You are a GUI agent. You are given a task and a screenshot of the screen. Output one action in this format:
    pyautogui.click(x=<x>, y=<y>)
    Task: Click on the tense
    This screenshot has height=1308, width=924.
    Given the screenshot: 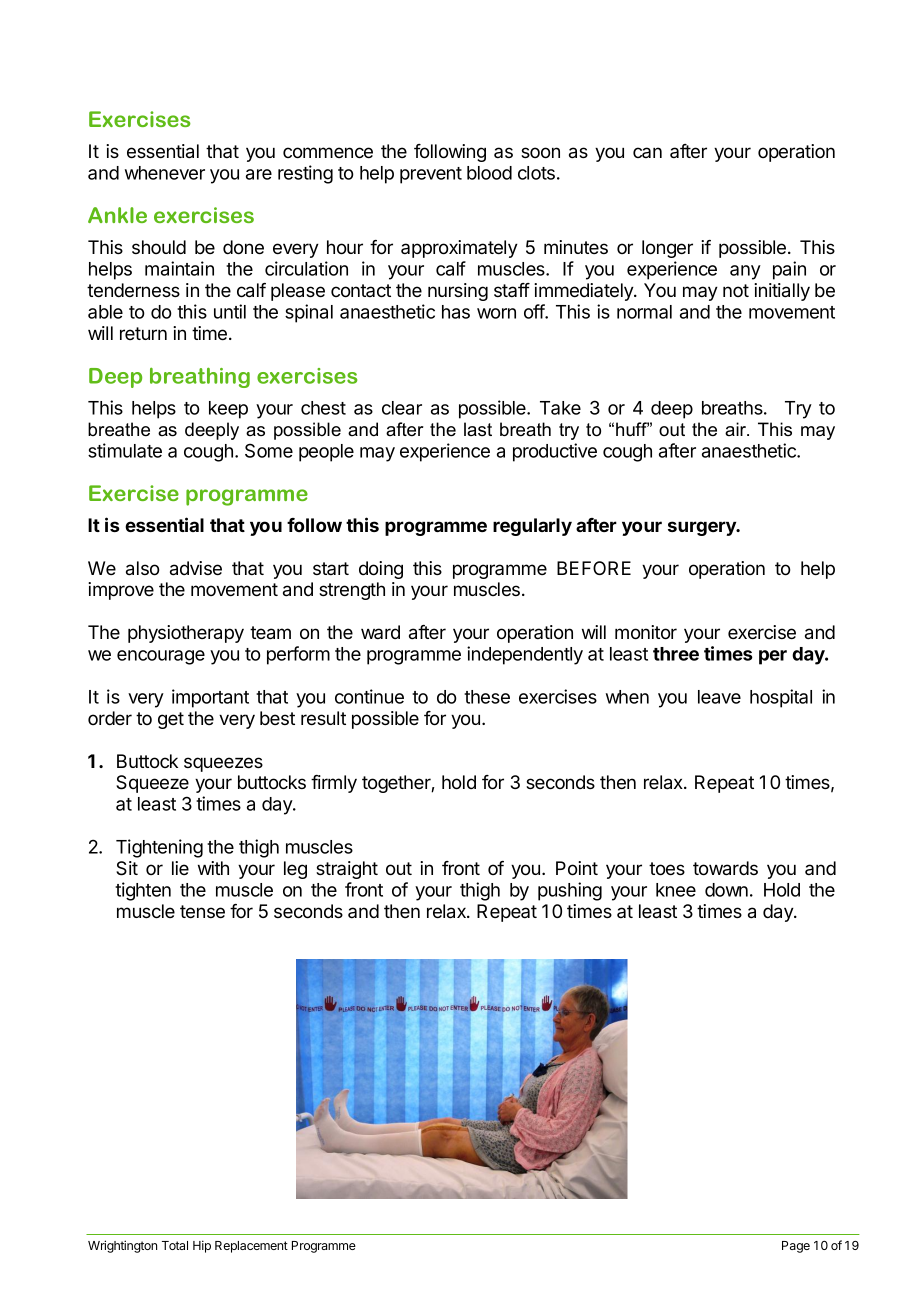 What is the action you would take?
    pyautogui.click(x=202, y=911)
